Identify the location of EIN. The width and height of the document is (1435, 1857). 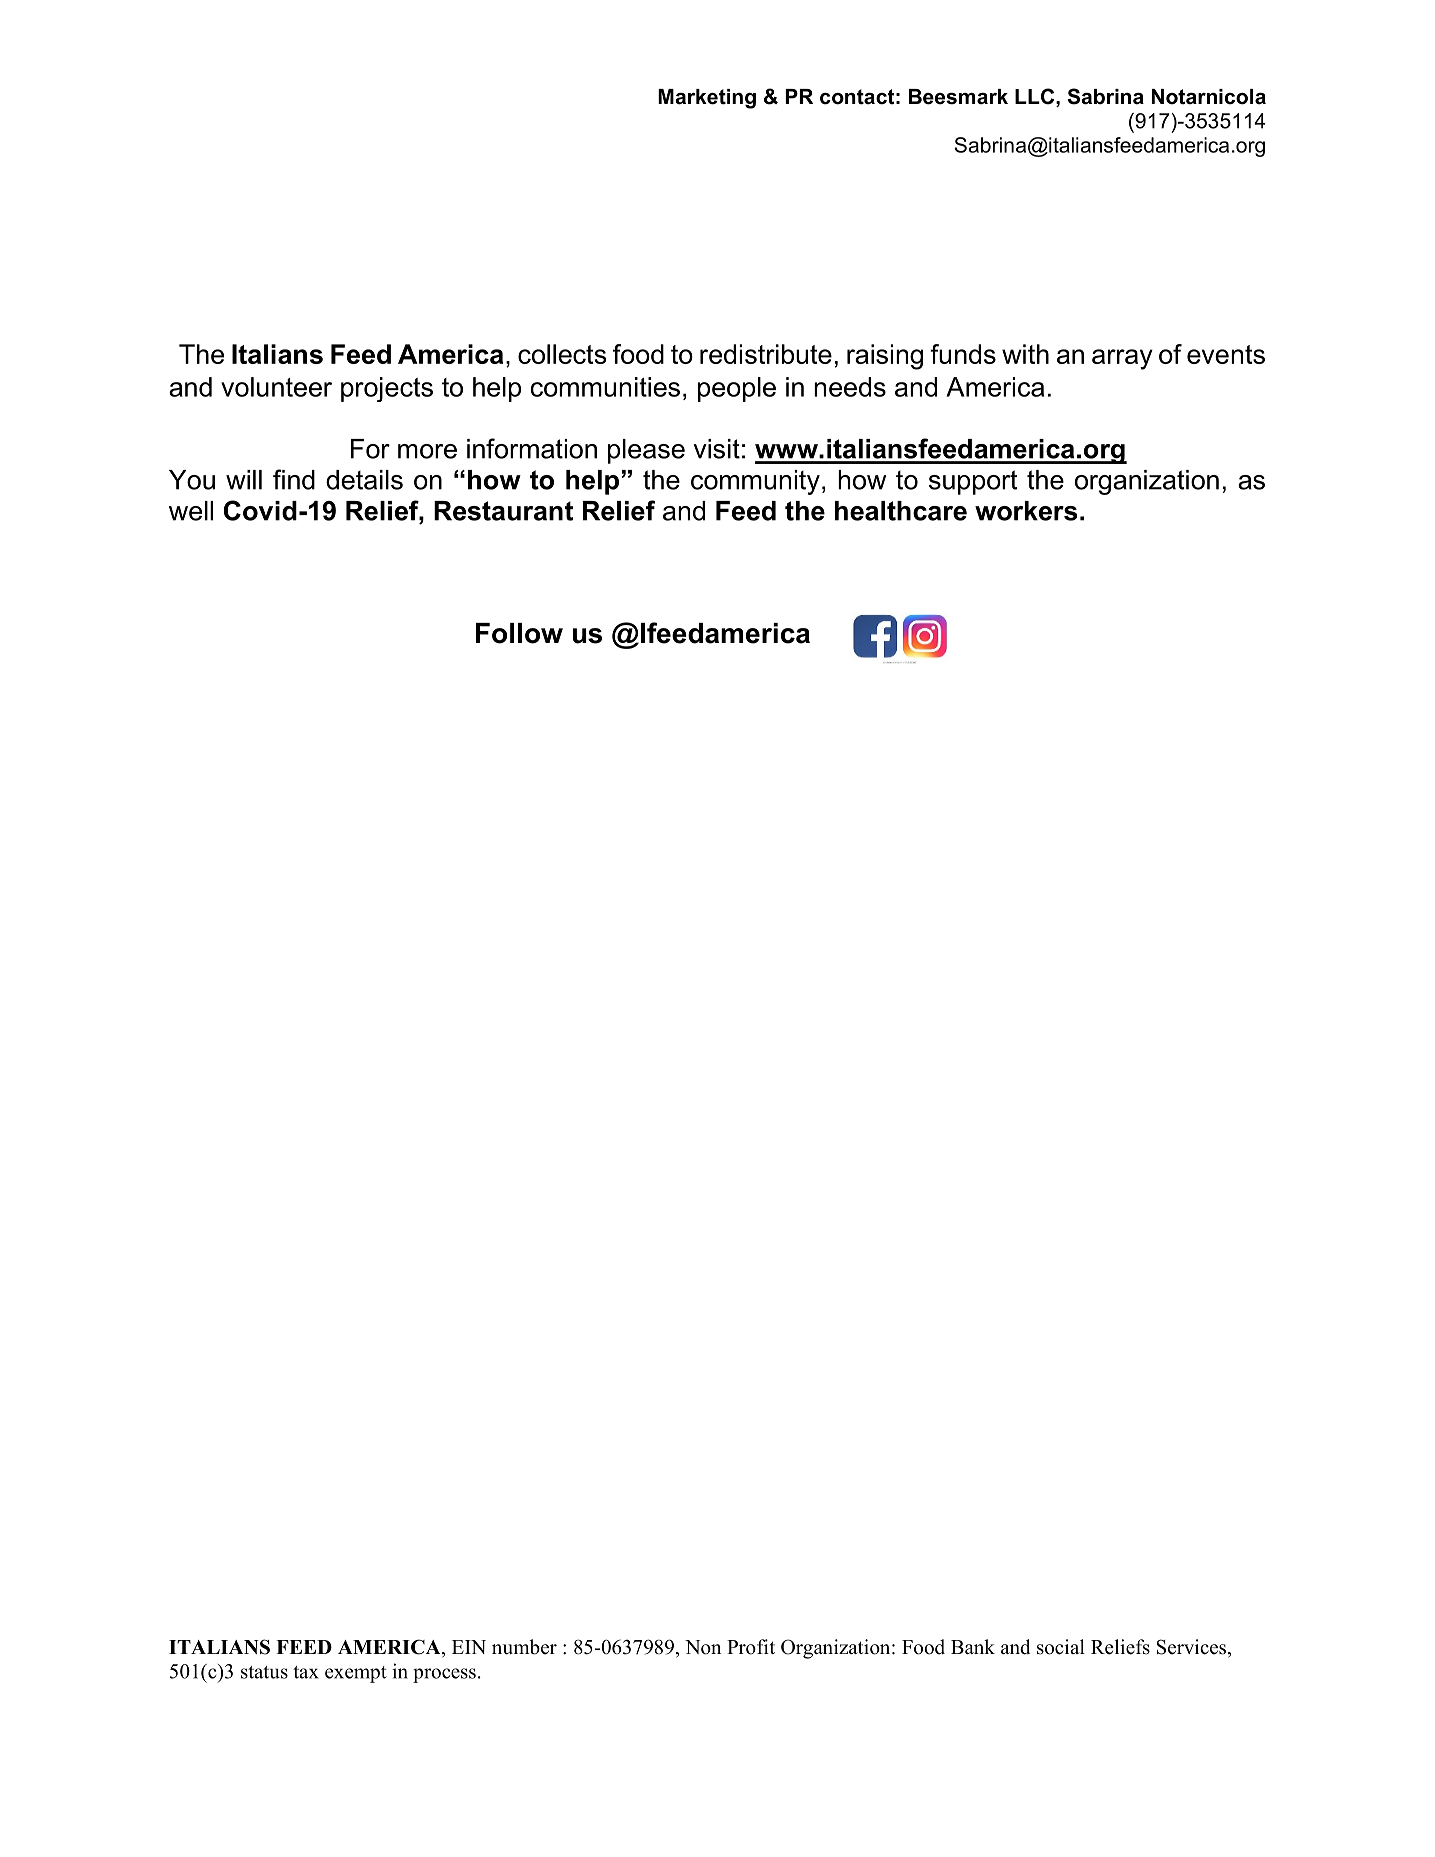
(469, 1647).
